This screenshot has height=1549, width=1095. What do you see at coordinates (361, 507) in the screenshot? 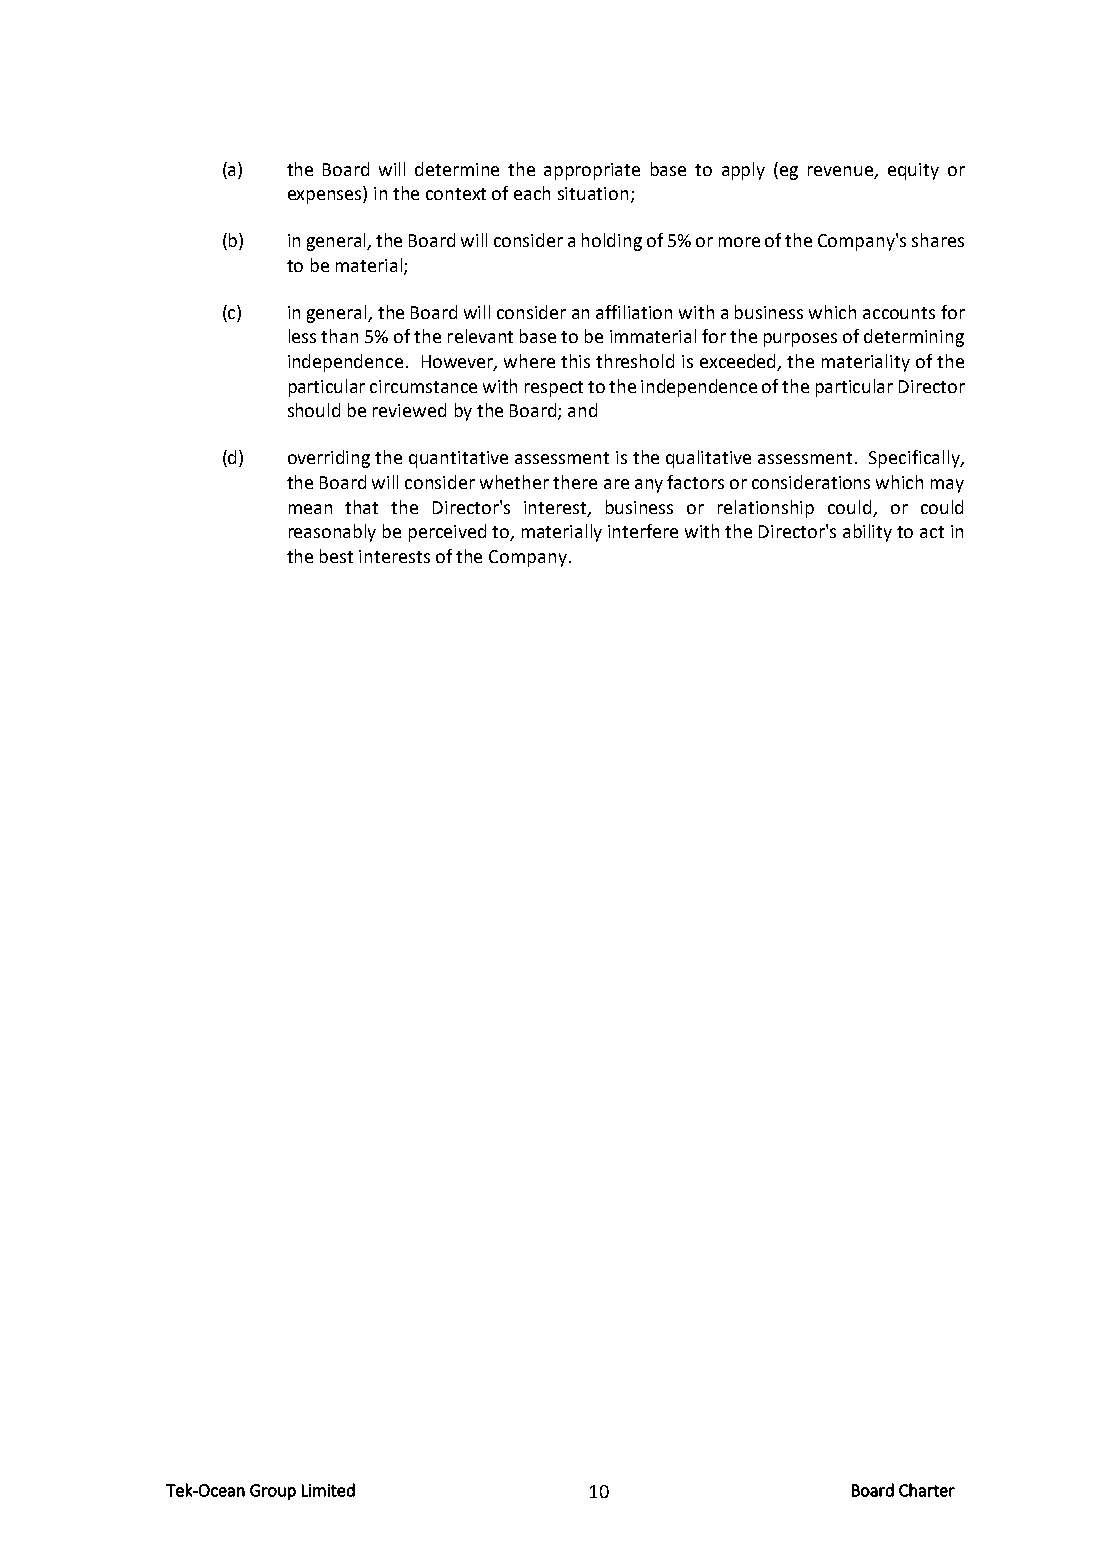
I see `that` at bounding box center [361, 507].
